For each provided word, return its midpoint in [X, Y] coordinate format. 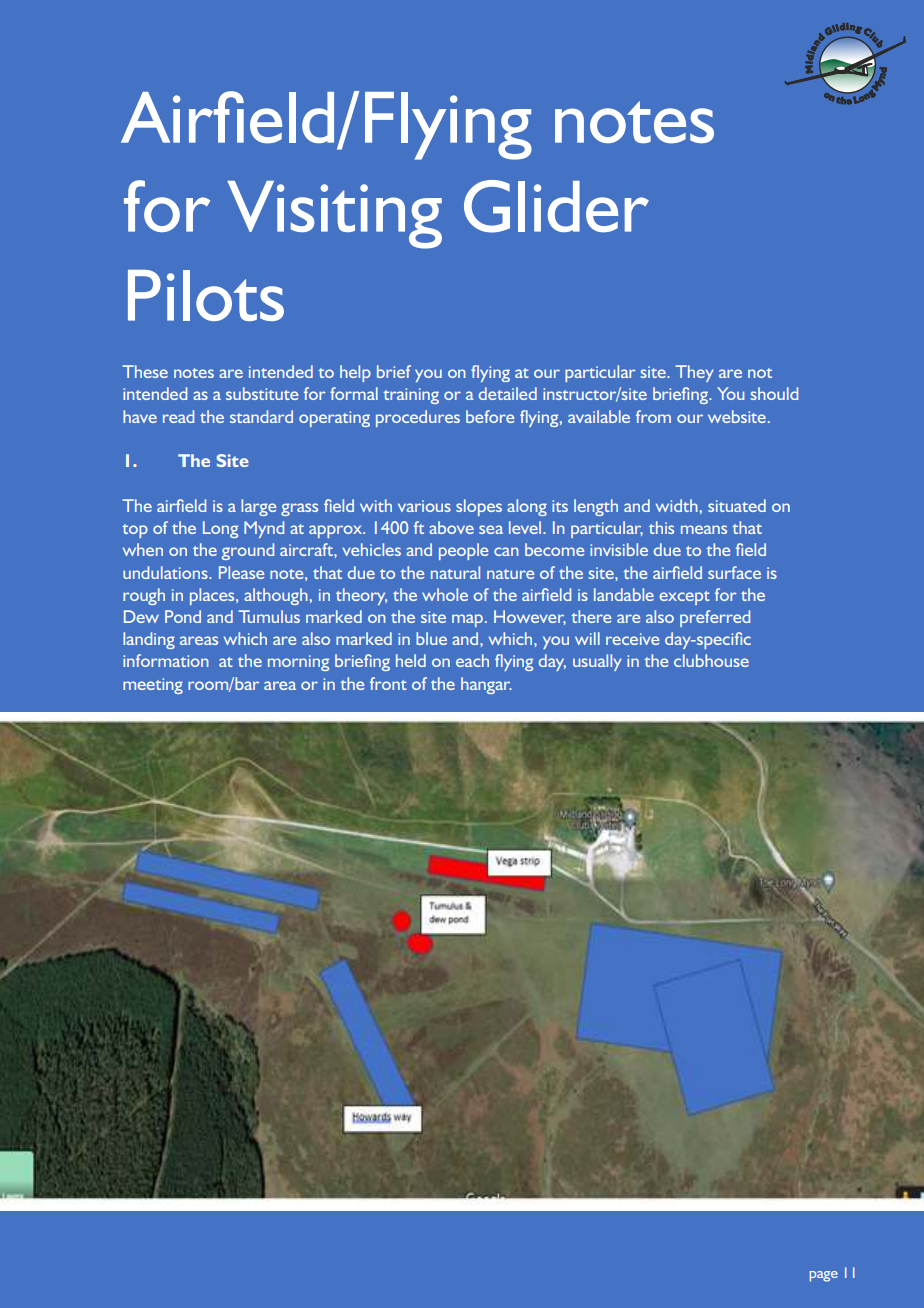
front [388, 683]
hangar [486, 685]
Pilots [206, 295]
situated [737, 505]
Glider [556, 206]
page [824, 1276]
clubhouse [711, 660]
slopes [479, 507]
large [258, 507]
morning [298, 663]
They [694, 373]
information [166, 660]
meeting [153, 686]
